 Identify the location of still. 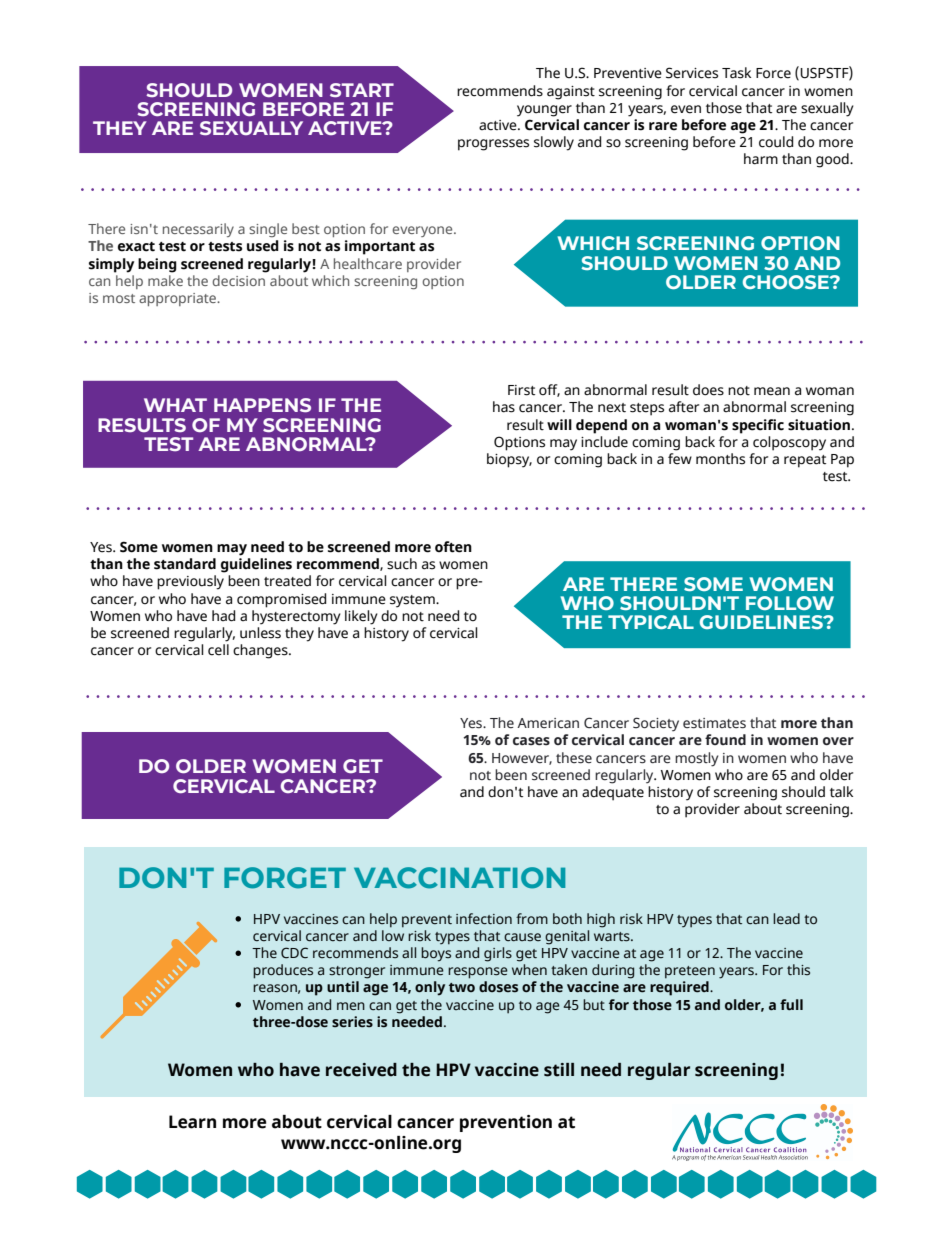
(559, 1070).
